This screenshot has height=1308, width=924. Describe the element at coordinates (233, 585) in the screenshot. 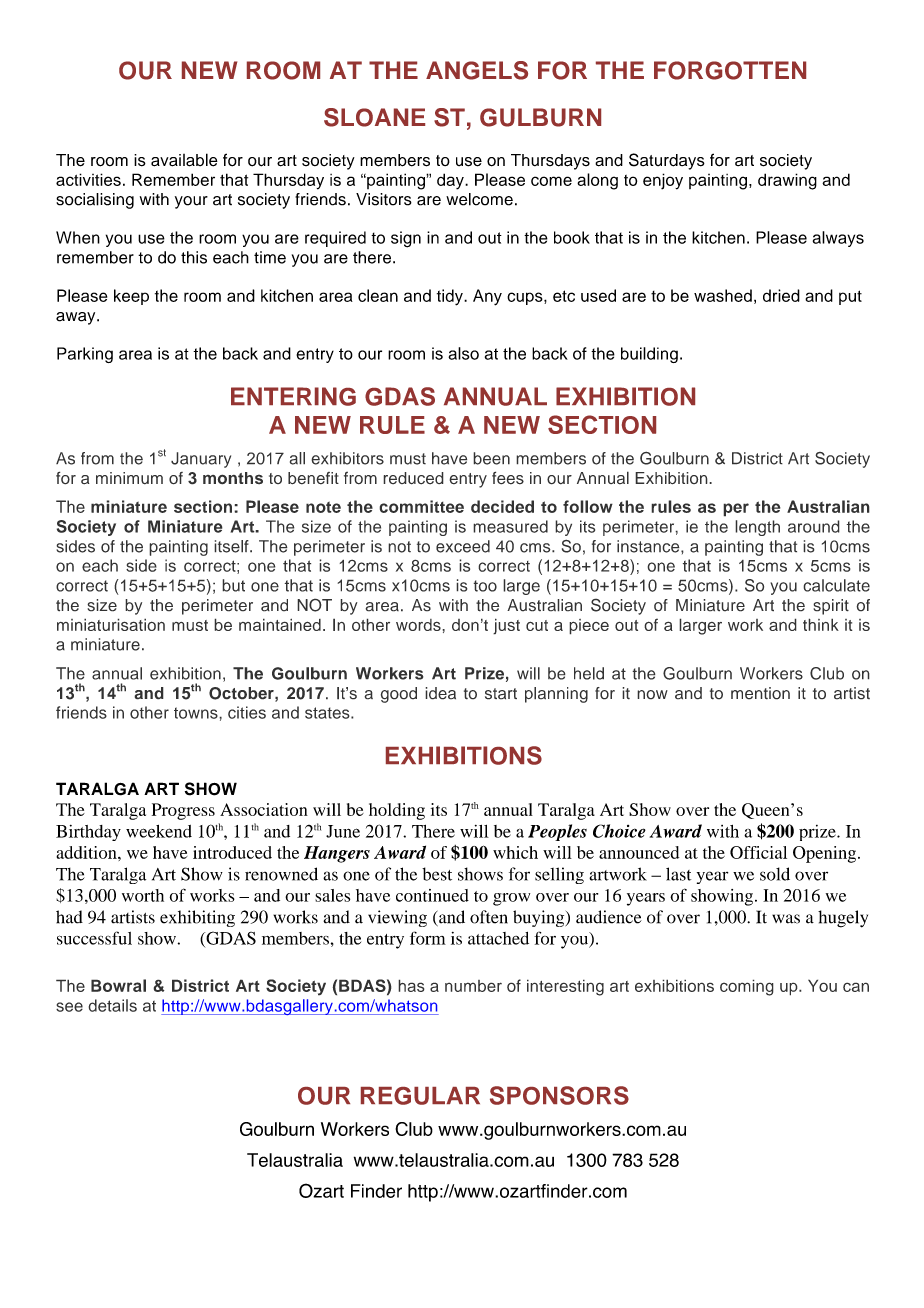

I see `but` at that location.
